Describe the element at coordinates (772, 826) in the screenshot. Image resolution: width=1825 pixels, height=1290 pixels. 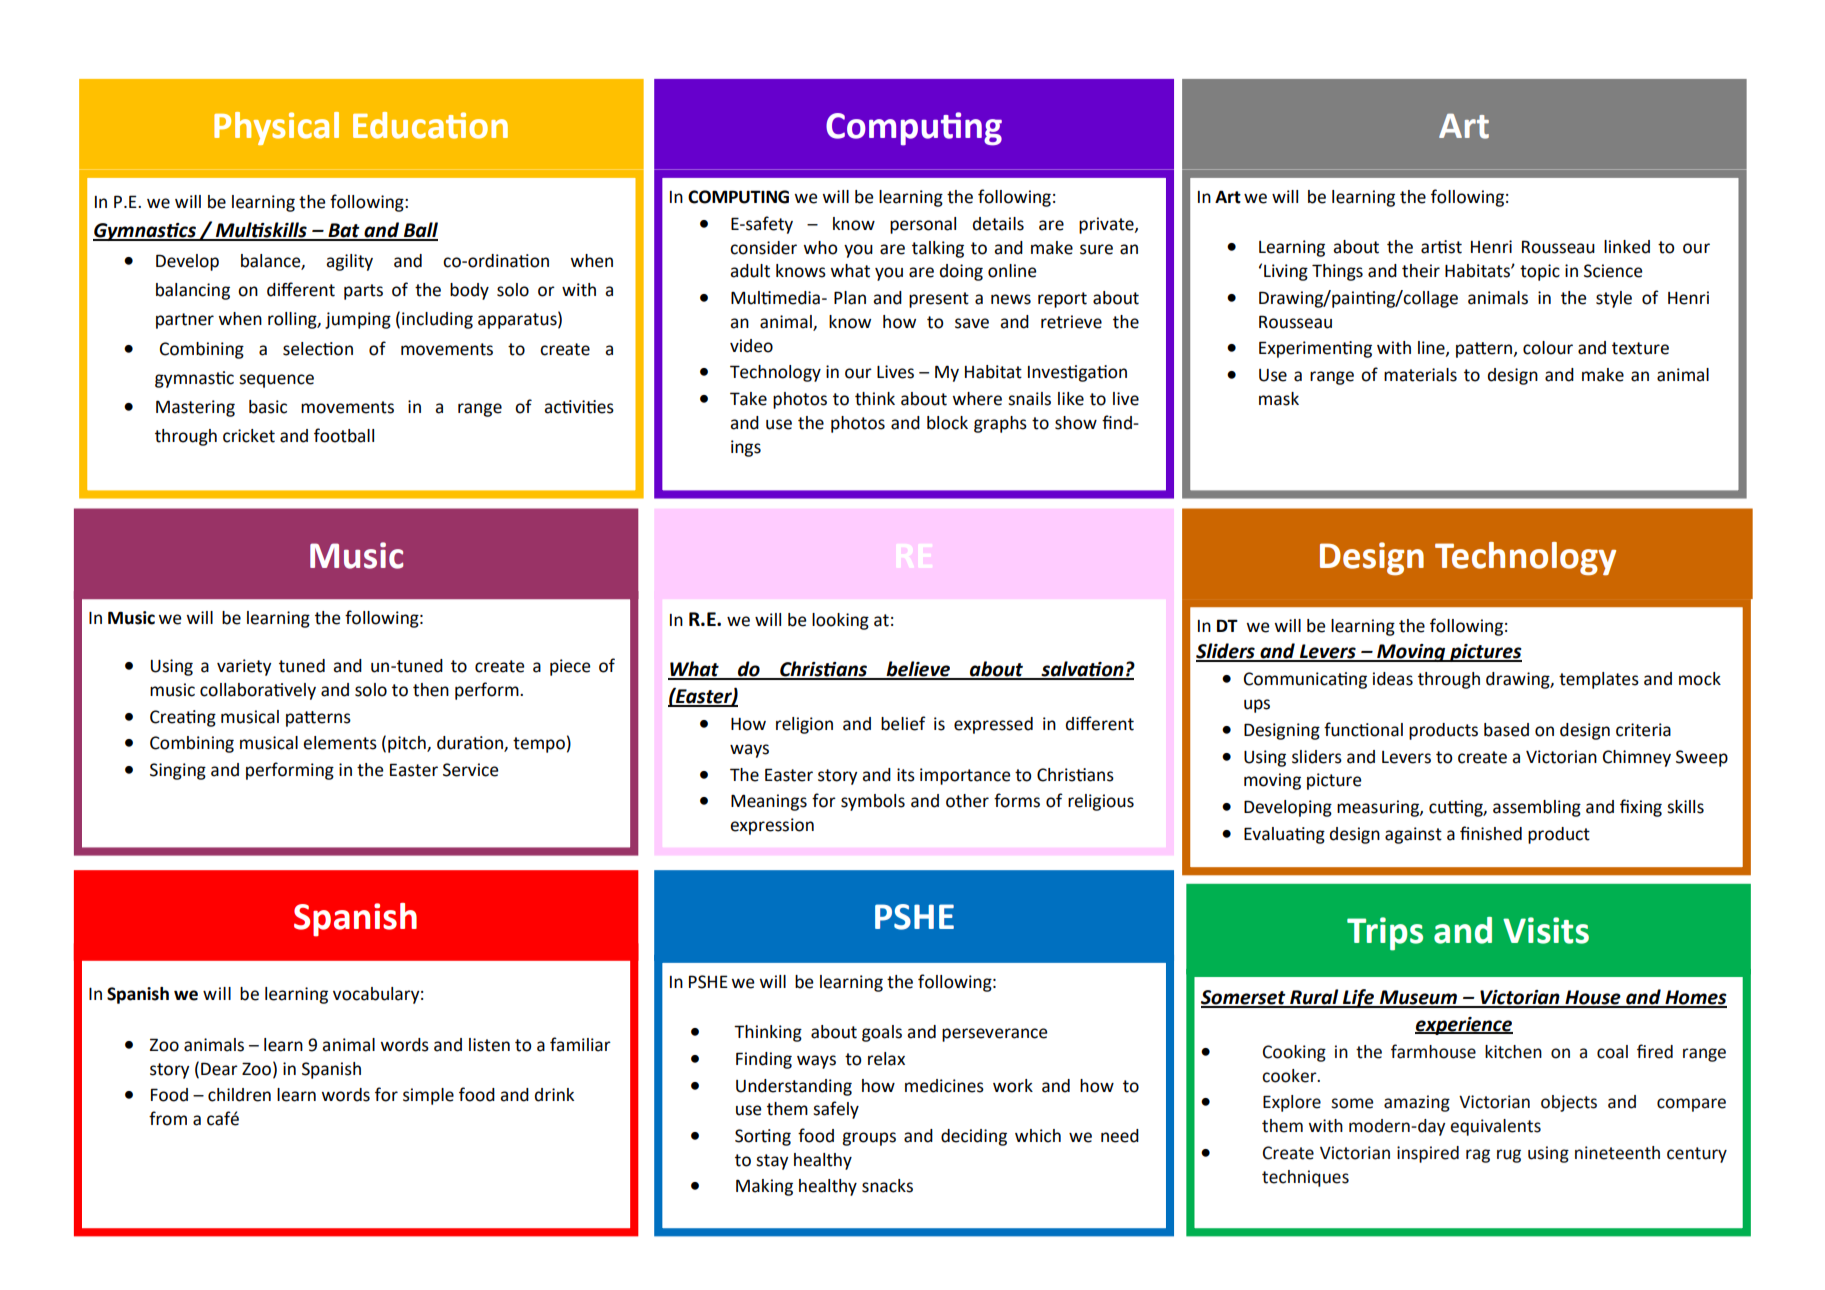
I see `expression` at that location.
